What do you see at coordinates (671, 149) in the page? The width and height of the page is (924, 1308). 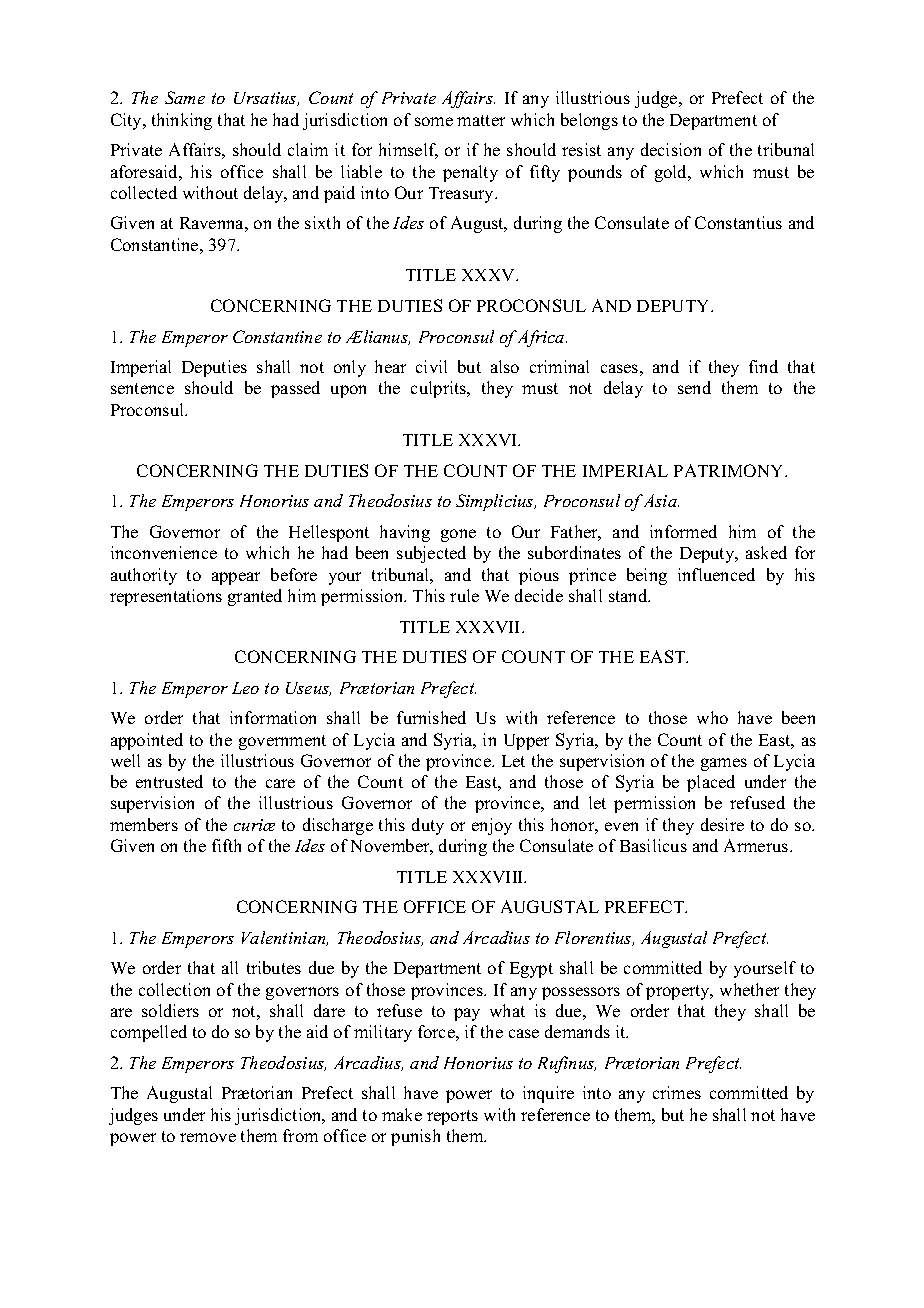 I see `decision` at bounding box center [671, 149].
